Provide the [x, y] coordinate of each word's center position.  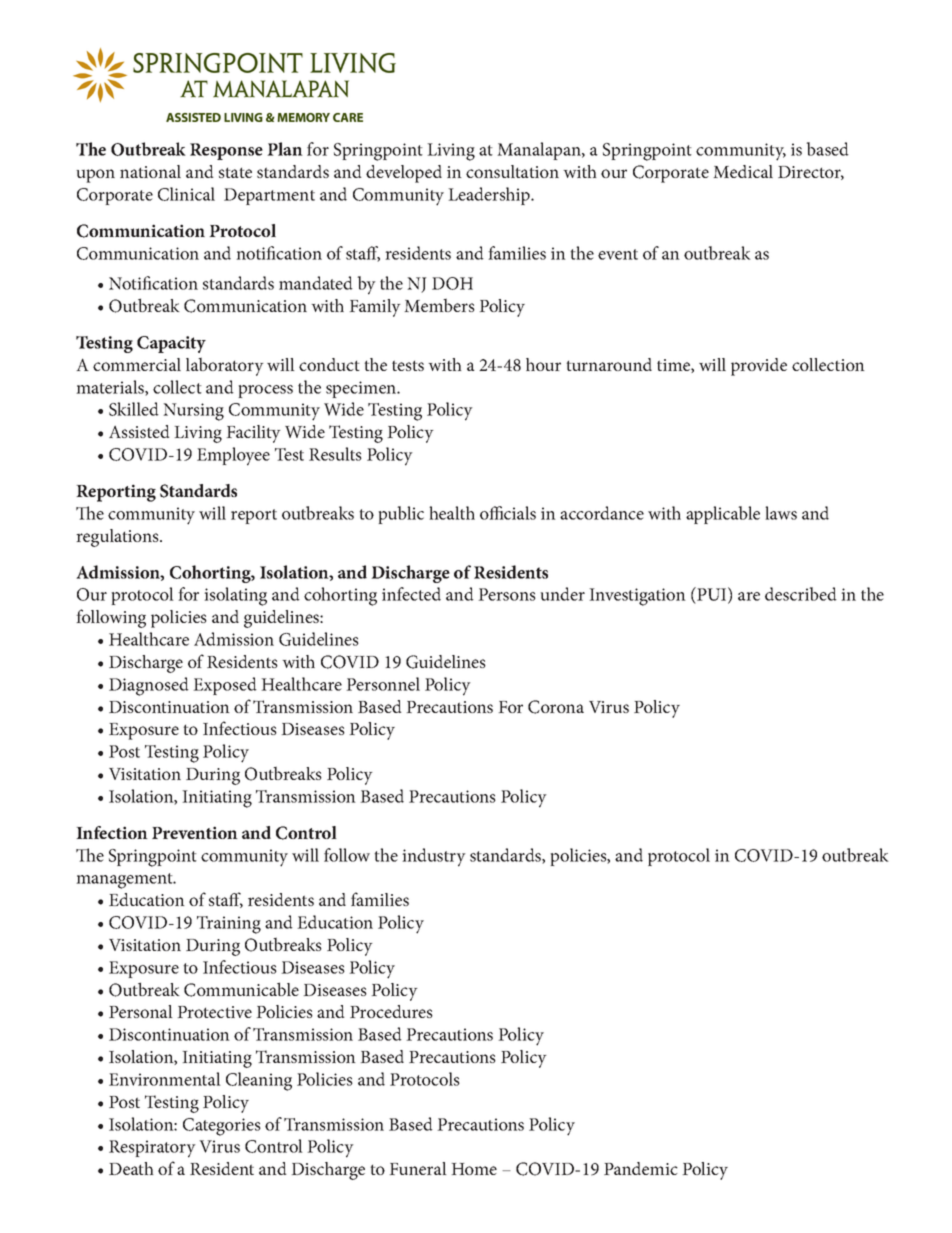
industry [434, 857]
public [401, 515]
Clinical [186, 194]
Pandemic [641, 1168]
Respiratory [152, 1149]
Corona [556, 707]
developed [404, 174]
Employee [233, 456]
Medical [743, 171]
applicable [723, 515]
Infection [112, 832]
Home [474, 1169]
